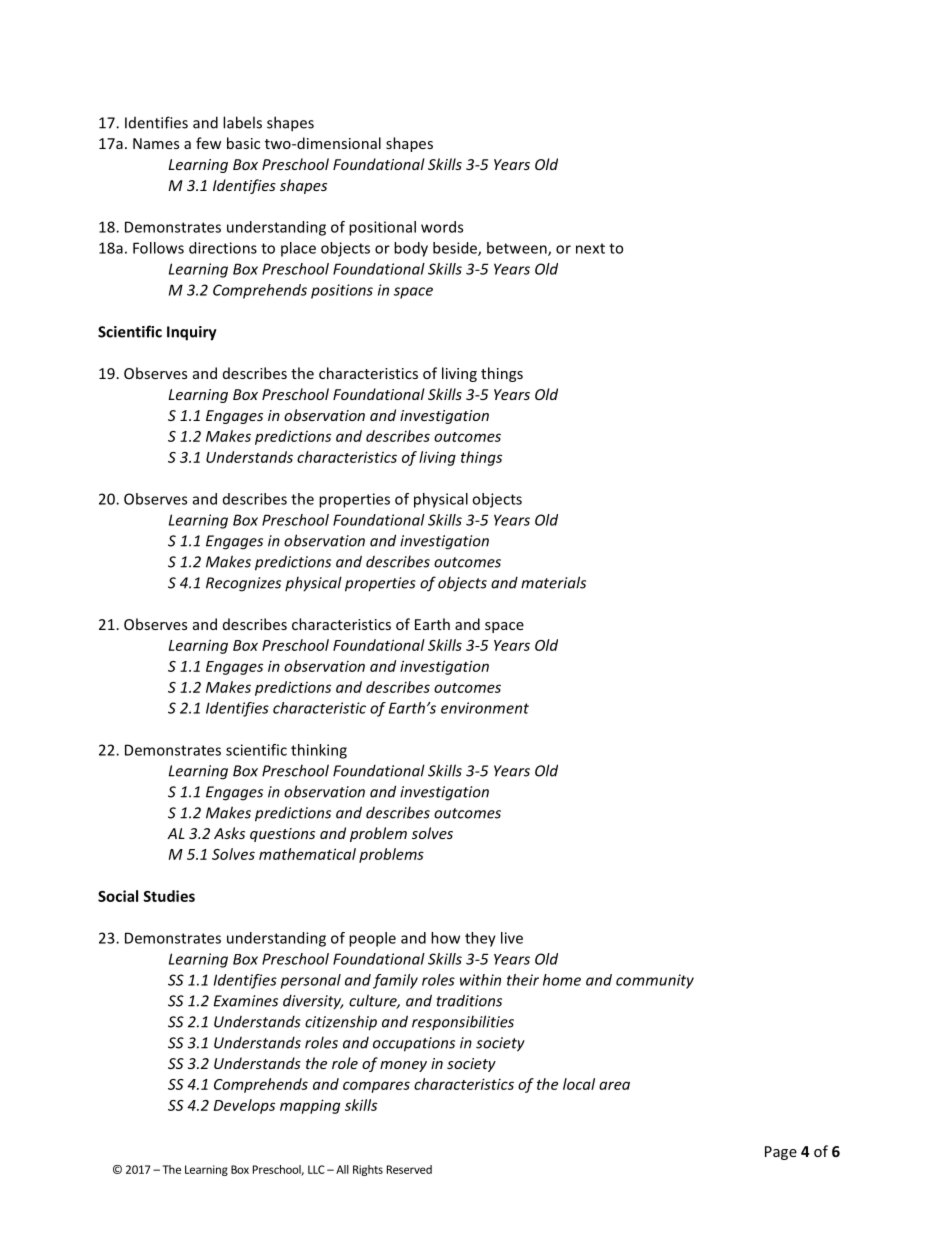 The image size is (952, 1233). Describe the element at coordinates (553, 582) in the image. I see `materials` at that location.
